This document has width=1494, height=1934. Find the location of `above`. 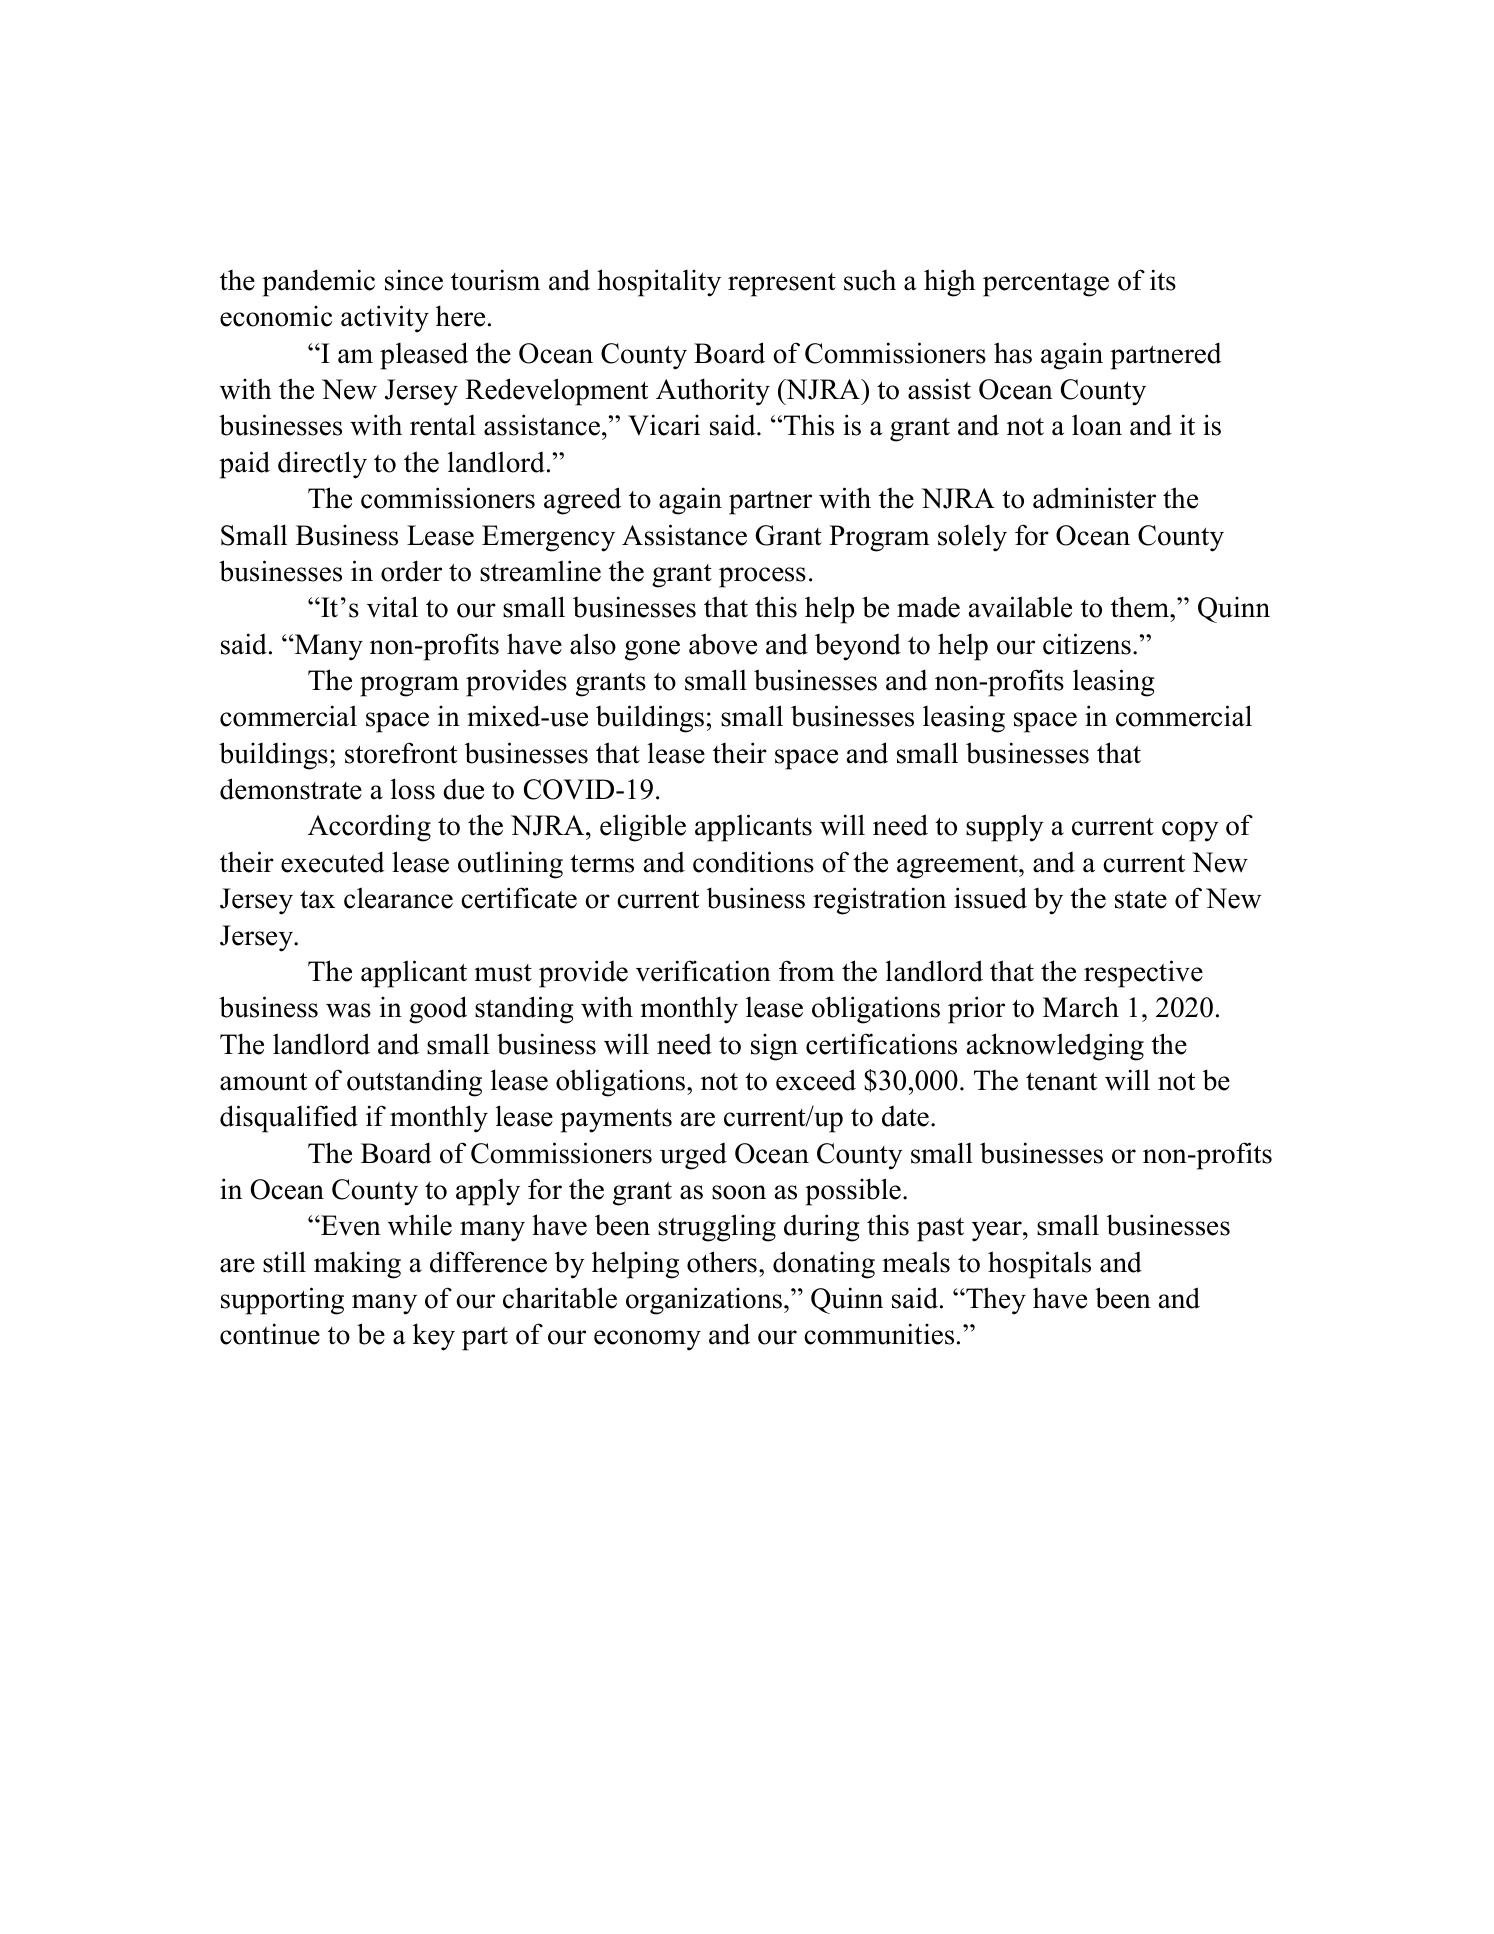

above is located at coordinates (723, 644).
